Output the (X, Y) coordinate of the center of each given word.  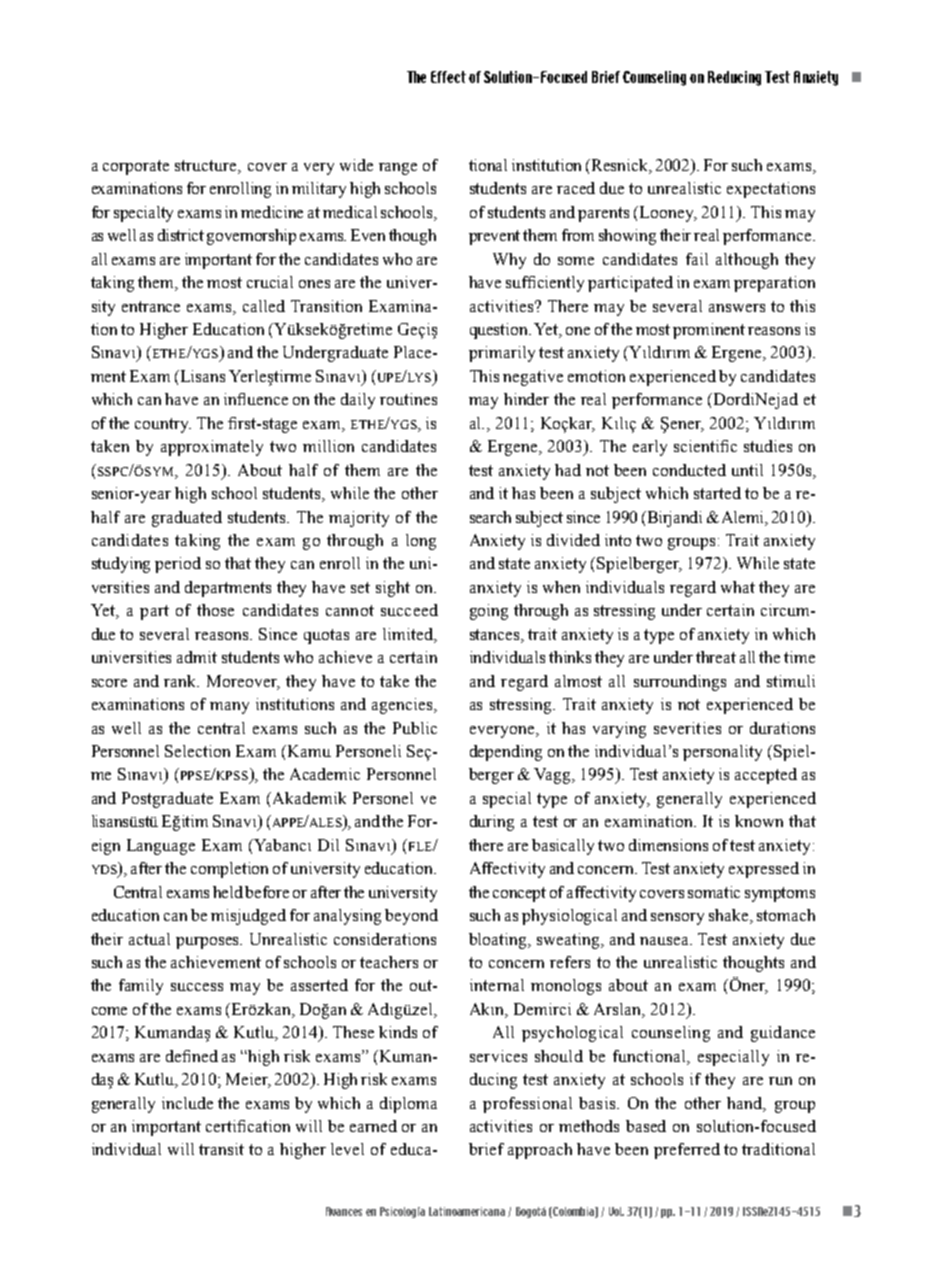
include (187, 1103)
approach (540, 1151)
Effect (448, 77)
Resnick (621, 166)
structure (207, 167)
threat (716, 657)
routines (408, 399)
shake (730, 916)
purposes (209, 943)
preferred (687, 1151)
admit (197, 657)
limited (409, 634)
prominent (709, 331)
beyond (411, 917)
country (163, 425)
